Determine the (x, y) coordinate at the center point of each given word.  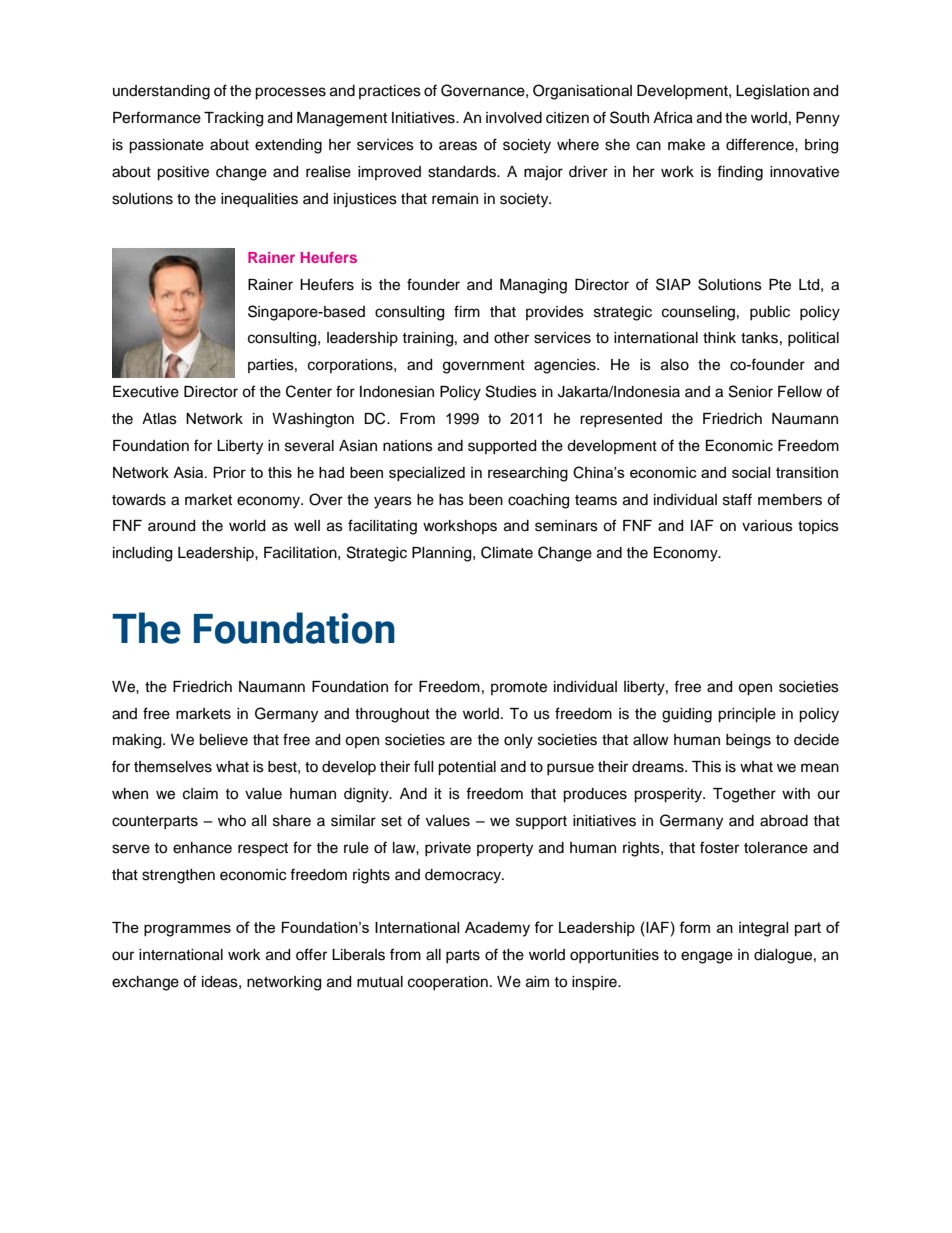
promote (519, 688)
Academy (497, 929)
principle (747, 715)
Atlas (159, 419)
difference (761, 144)
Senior (751, 391)
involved (514, 118)
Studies (511, 391)
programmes (187, 930)
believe (223, 740)
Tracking (233, 119)
